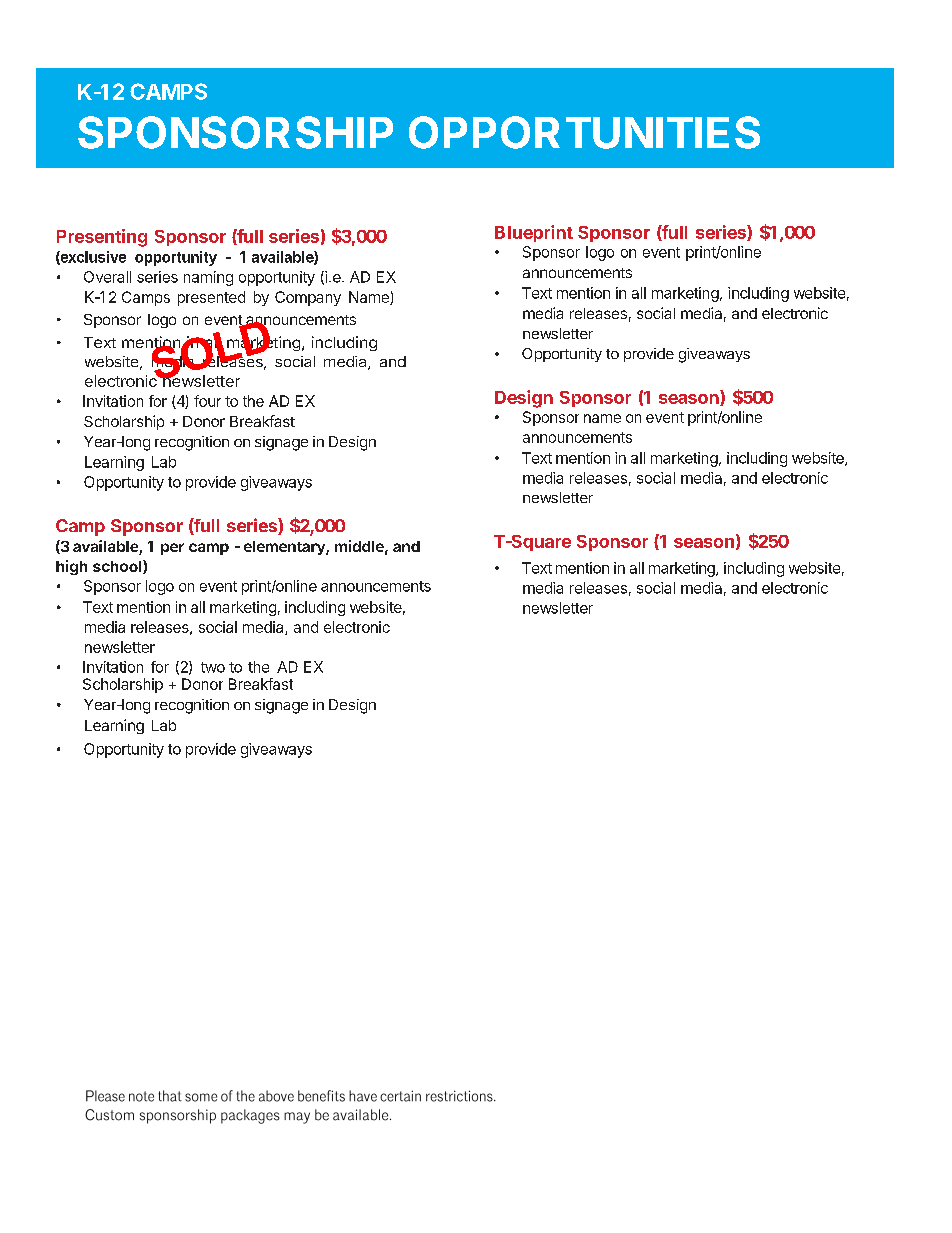 This screenshot has width=952, height=1233. Describe the element at coordinates (172, 549) in the screenshot. I see `per` at that location.
